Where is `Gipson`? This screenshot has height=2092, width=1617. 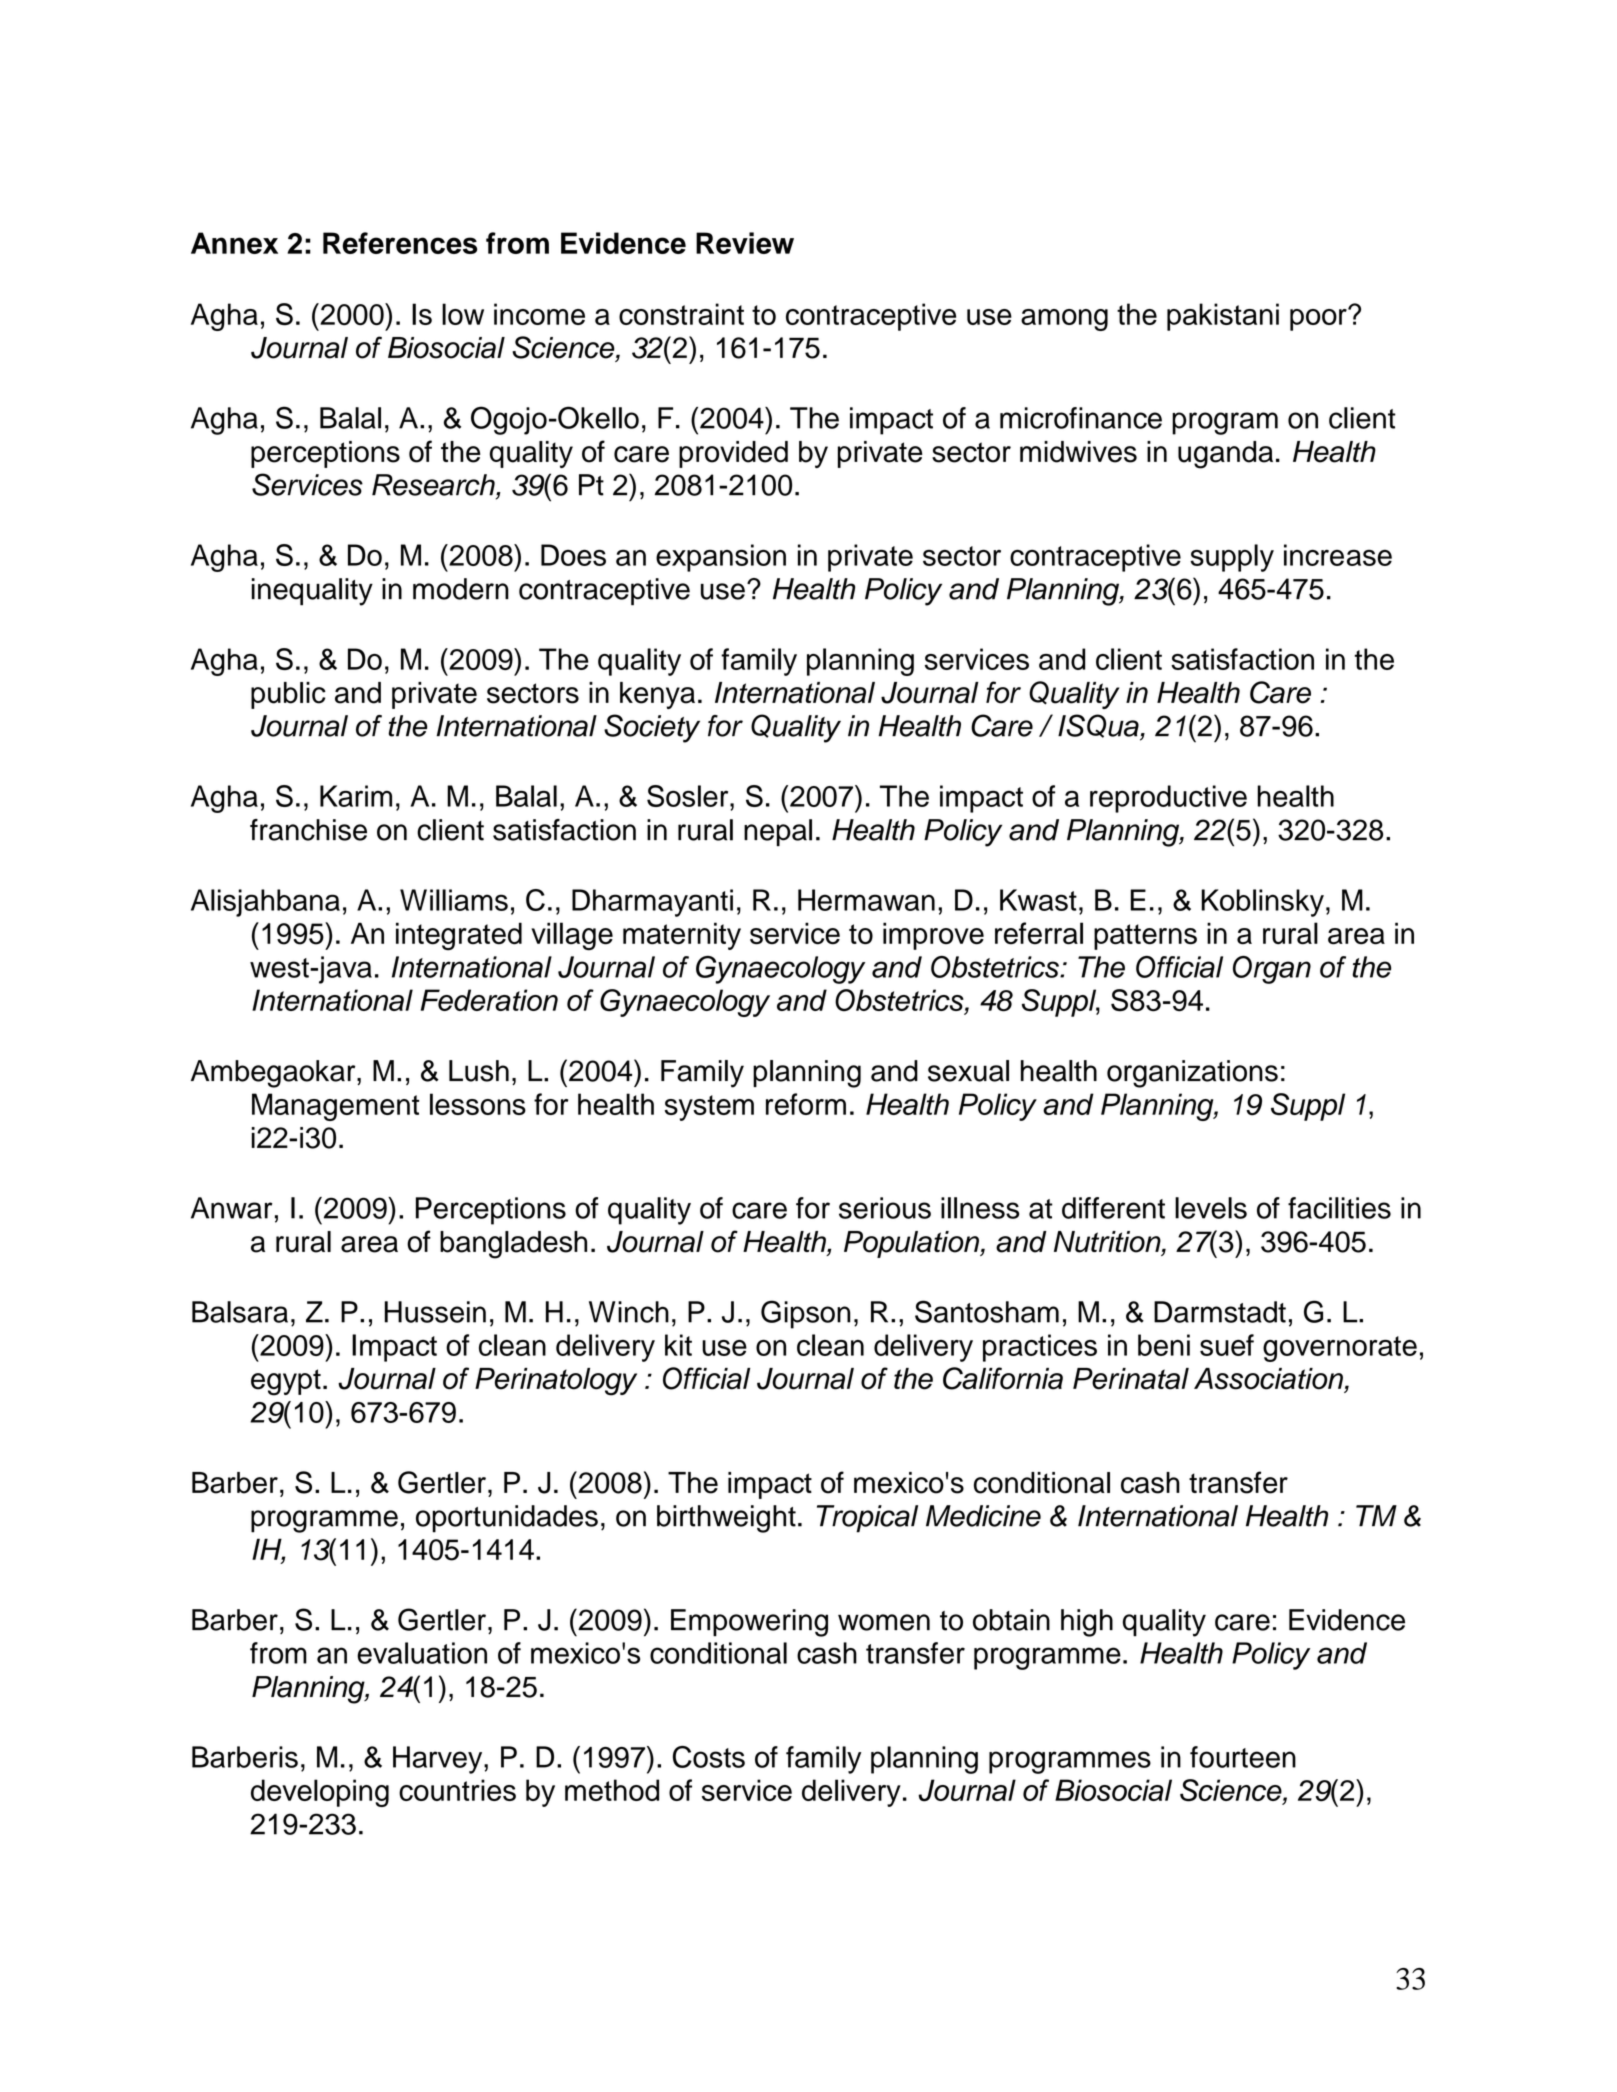
Gipson is located at coordinates (805, 1314).
